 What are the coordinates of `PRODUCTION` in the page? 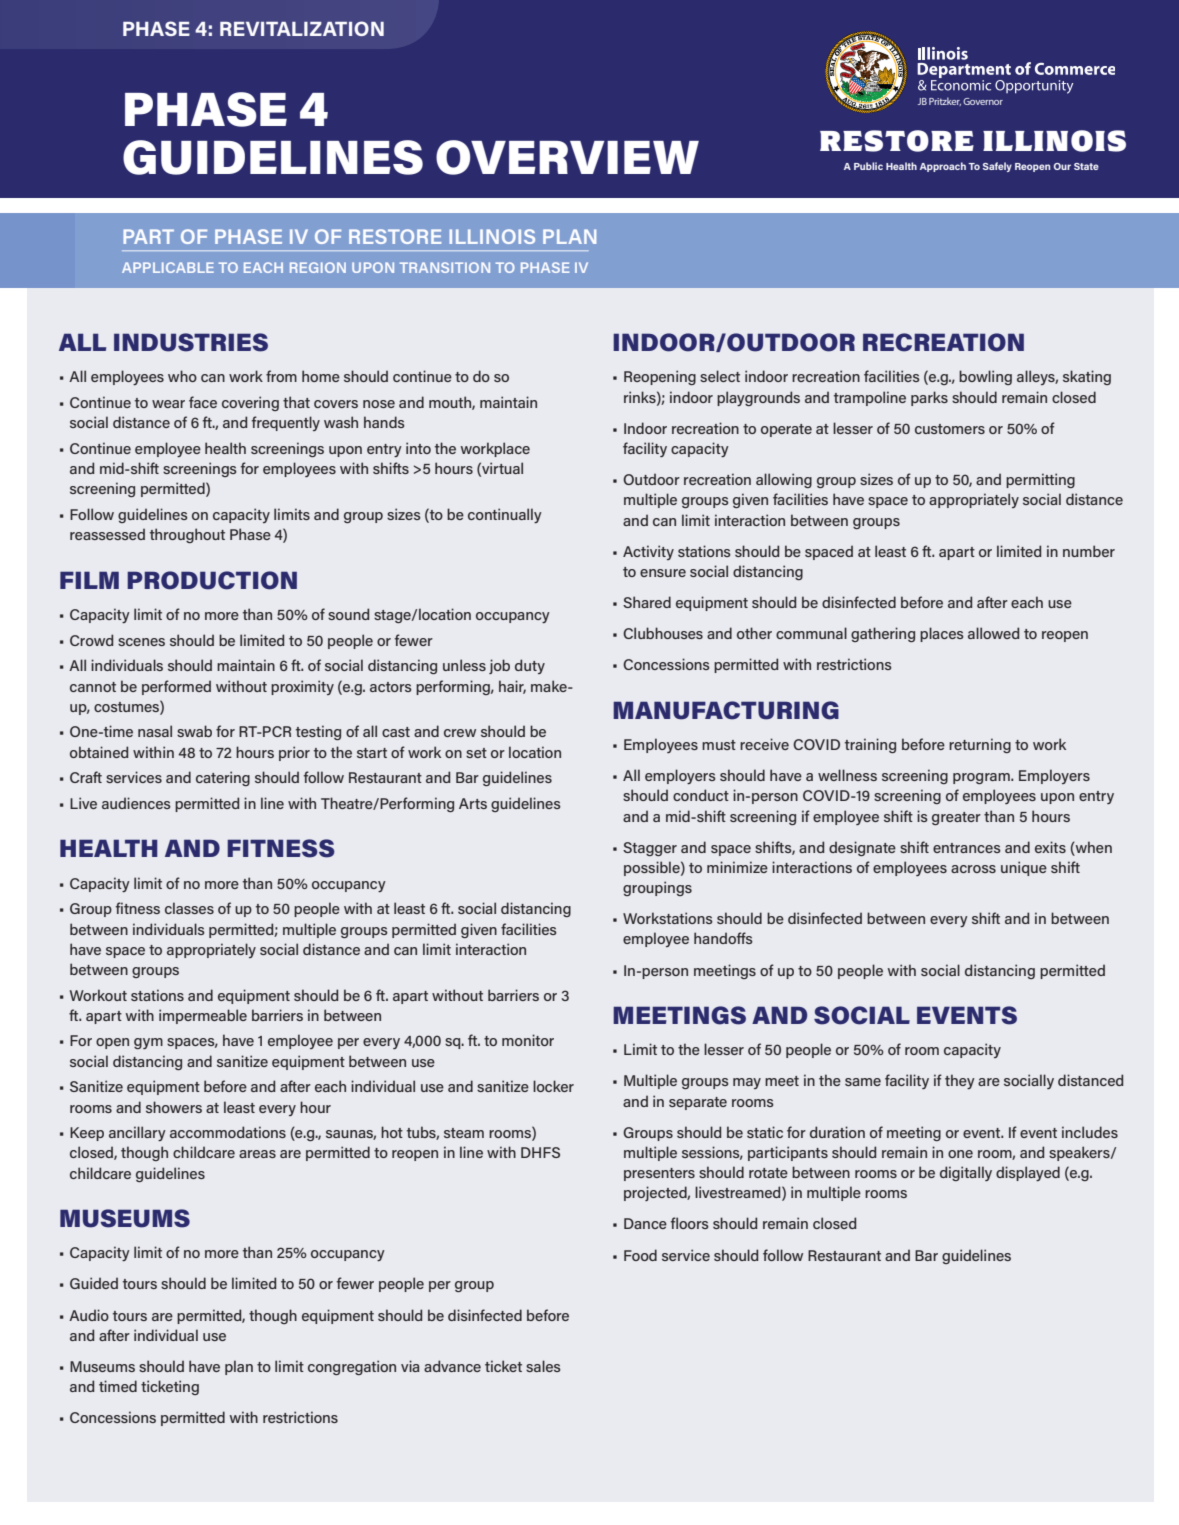 It's located at (212, 580).
